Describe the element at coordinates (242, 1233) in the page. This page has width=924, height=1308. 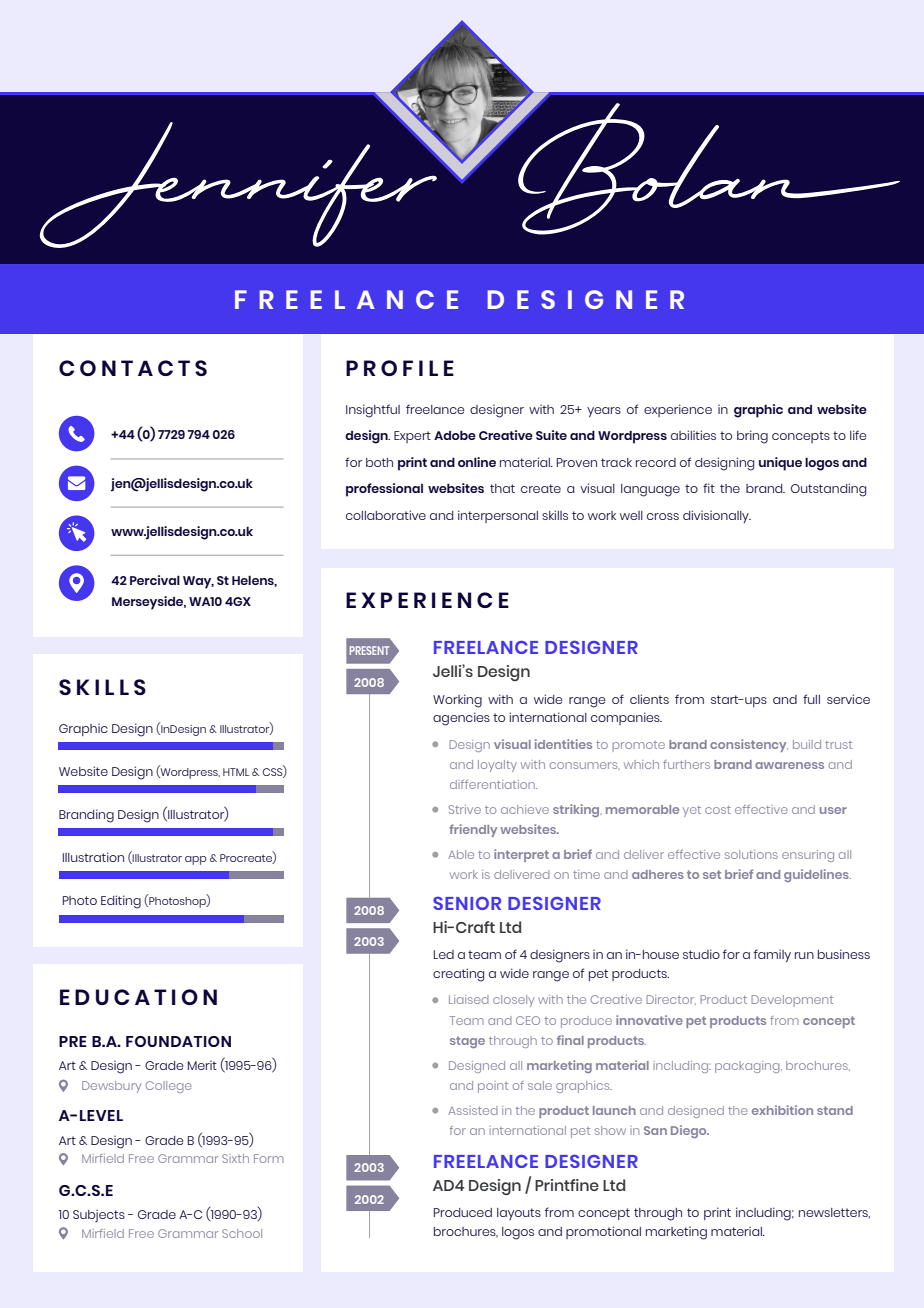
I see `School` at that location.
